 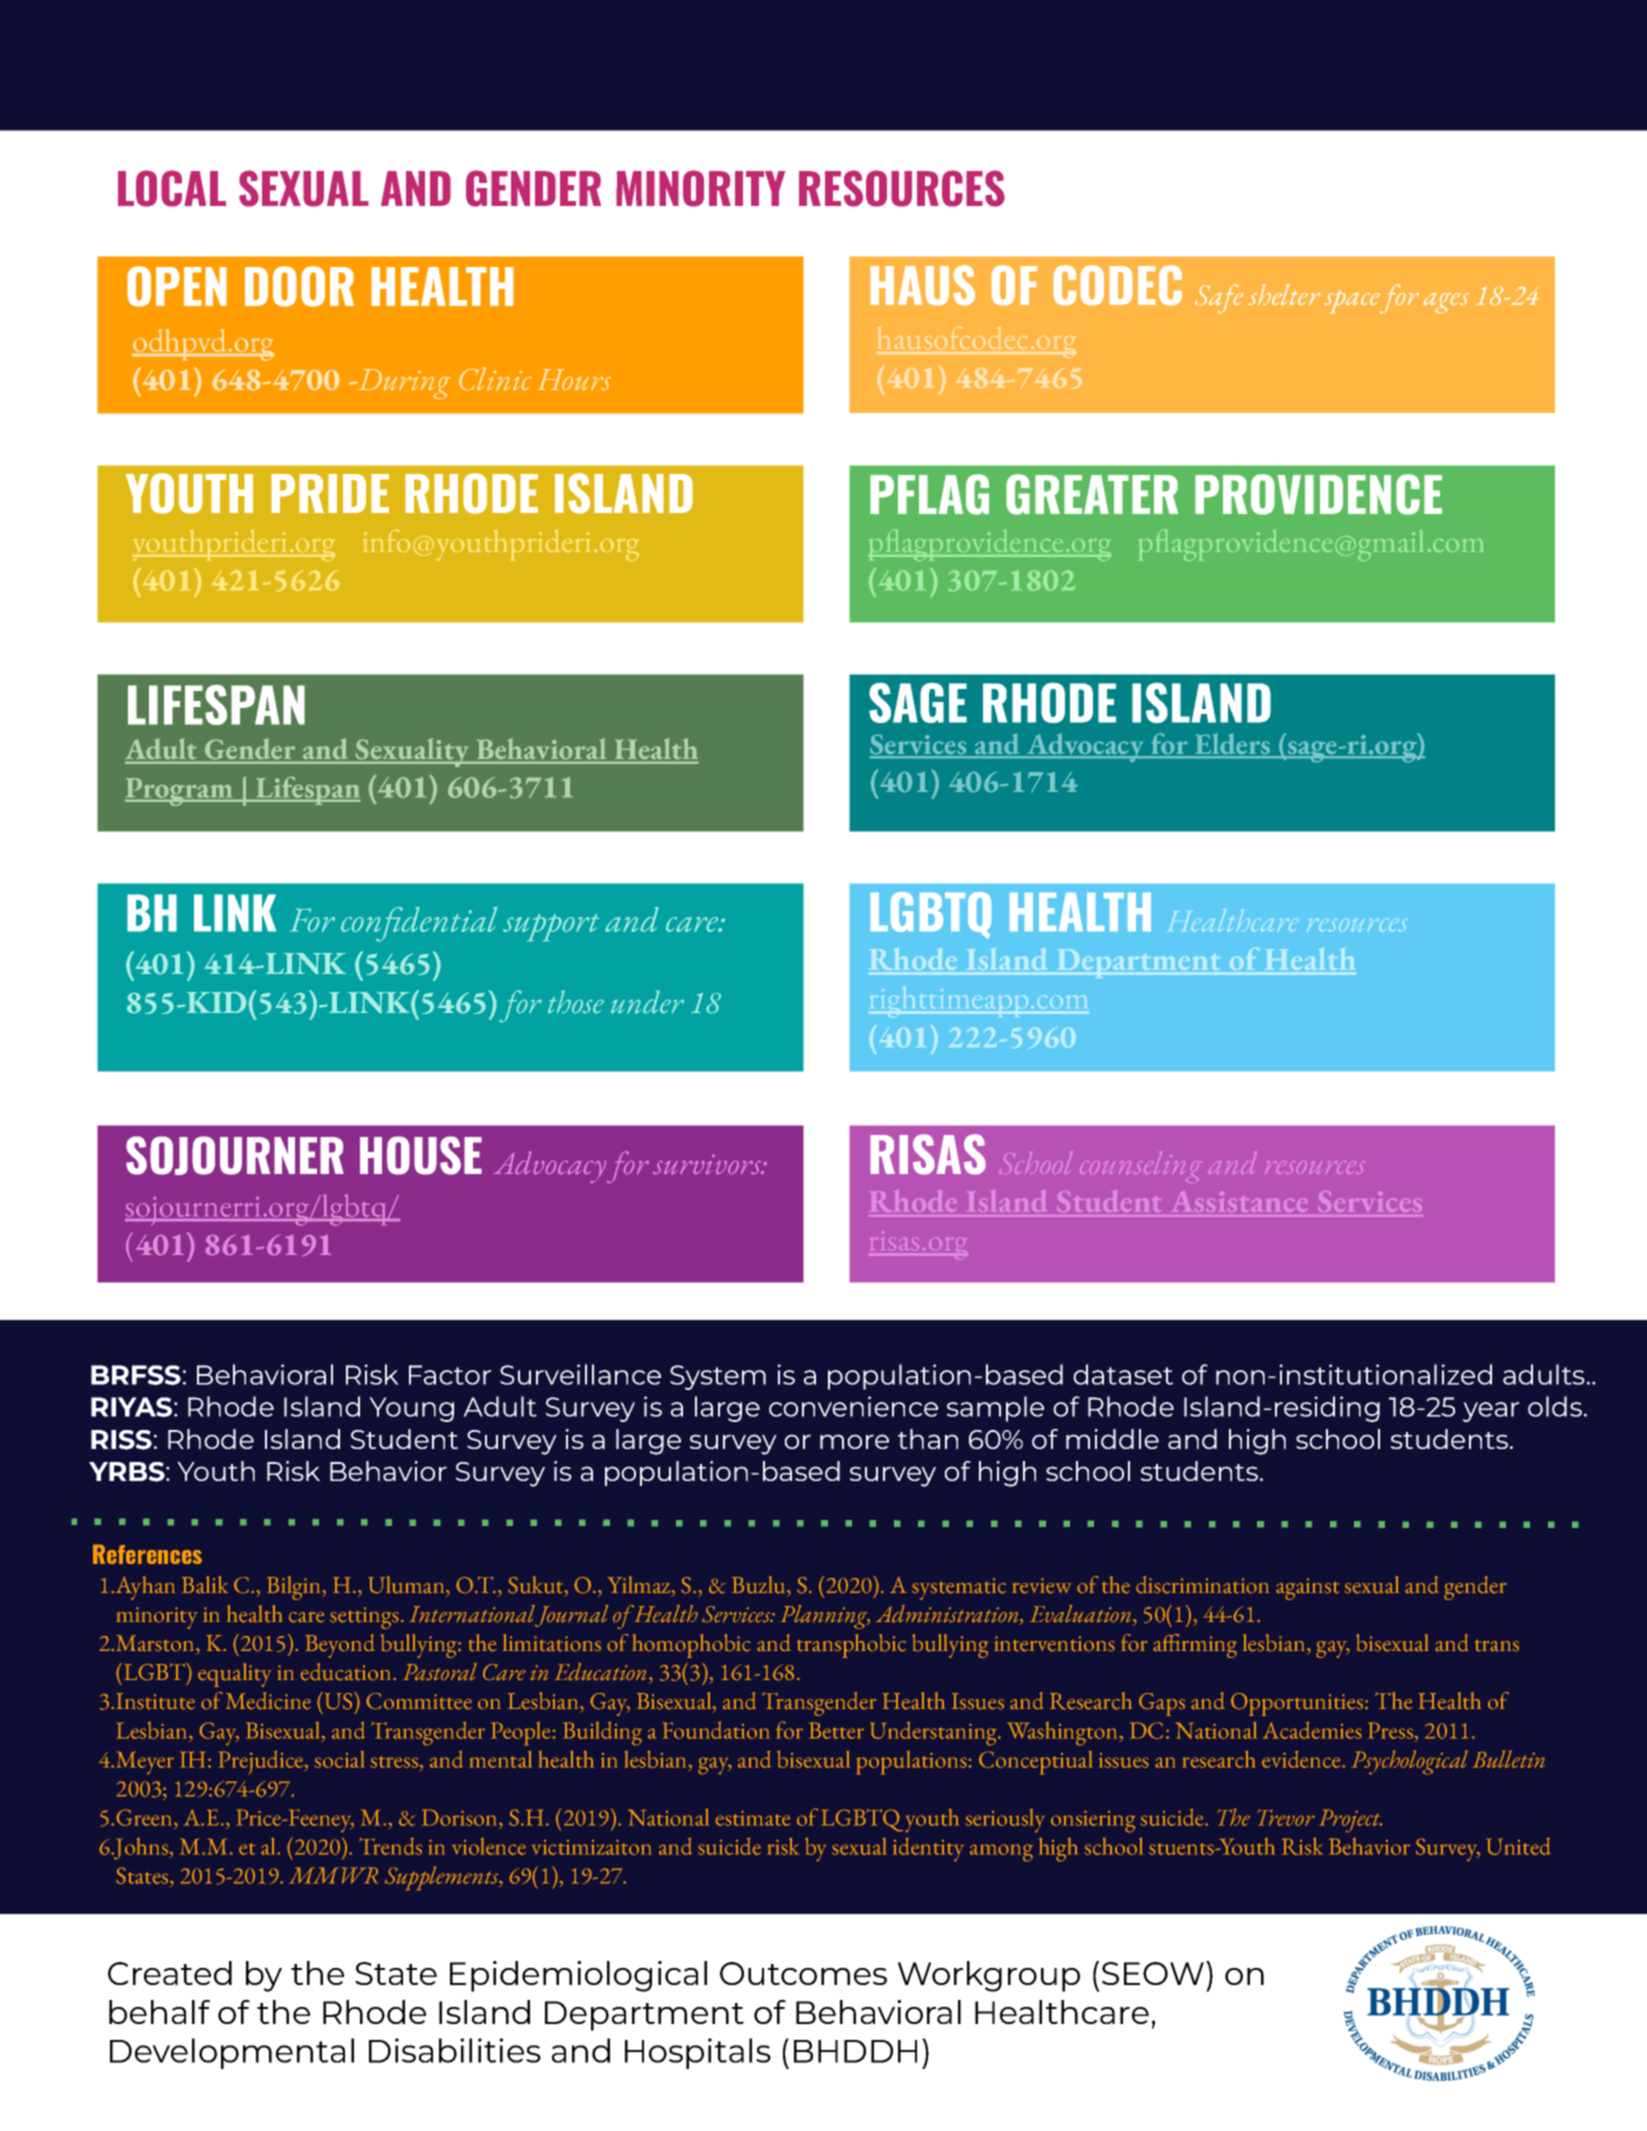 I want to click on Program, so click(x=180, y=792).
